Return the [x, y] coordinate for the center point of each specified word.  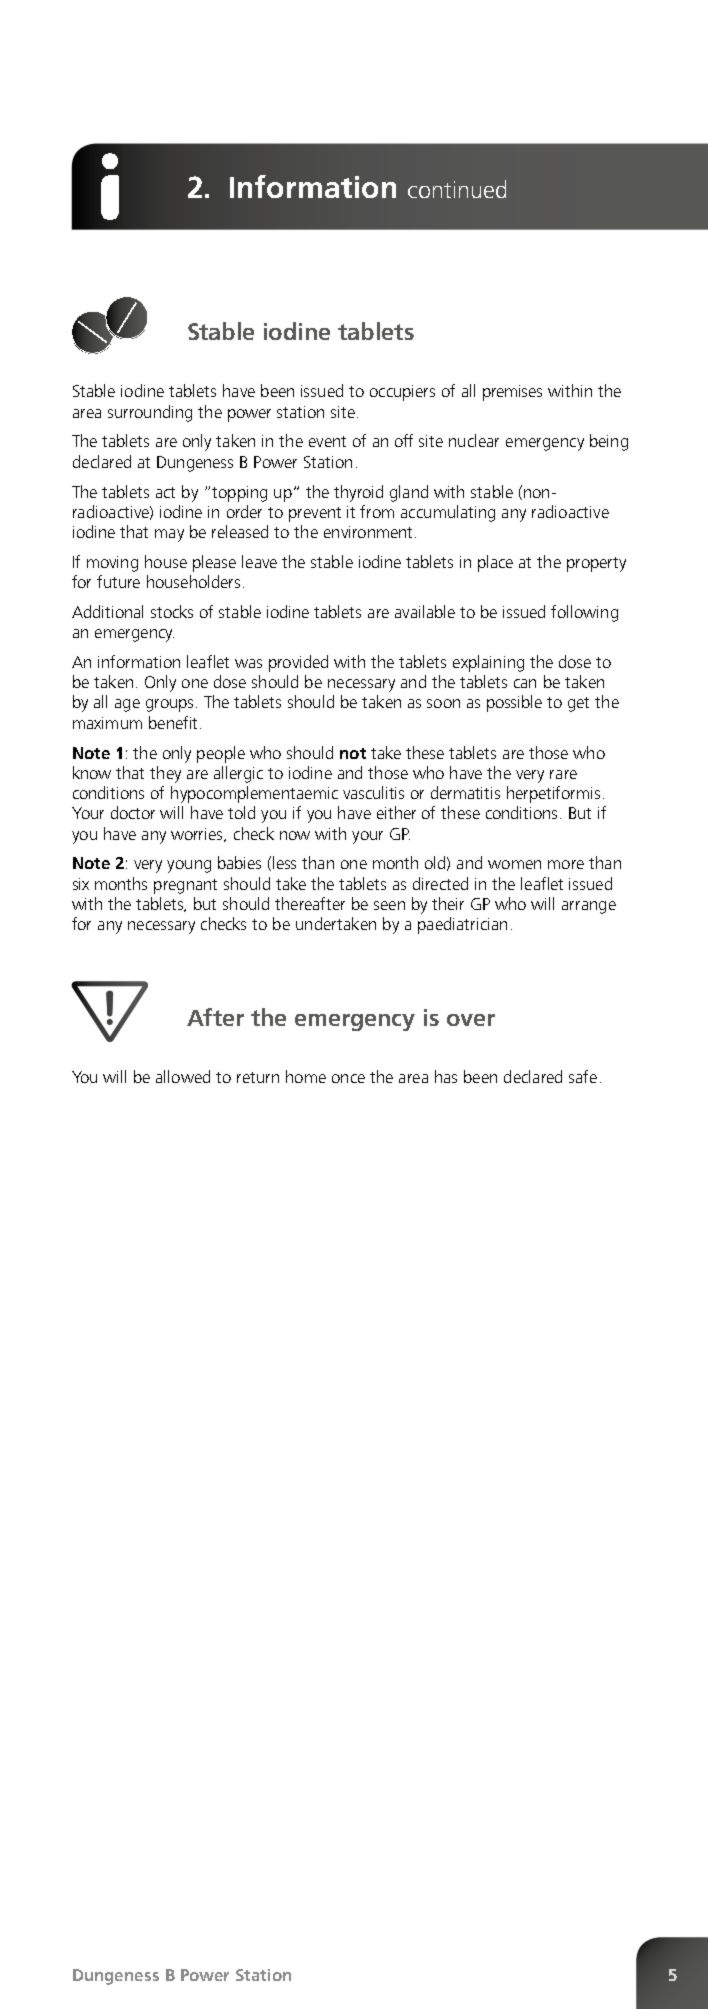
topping [239, 494]
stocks [172, 611]
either [396, 812]
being [609, 442]
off [404, 440]
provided [298, 663]
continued [457, 189]
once [348, 1078]
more [566, 864]
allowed [183, 1076]
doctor [133, 812]
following [584, 613]
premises [512, 393]
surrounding [150, 413]
